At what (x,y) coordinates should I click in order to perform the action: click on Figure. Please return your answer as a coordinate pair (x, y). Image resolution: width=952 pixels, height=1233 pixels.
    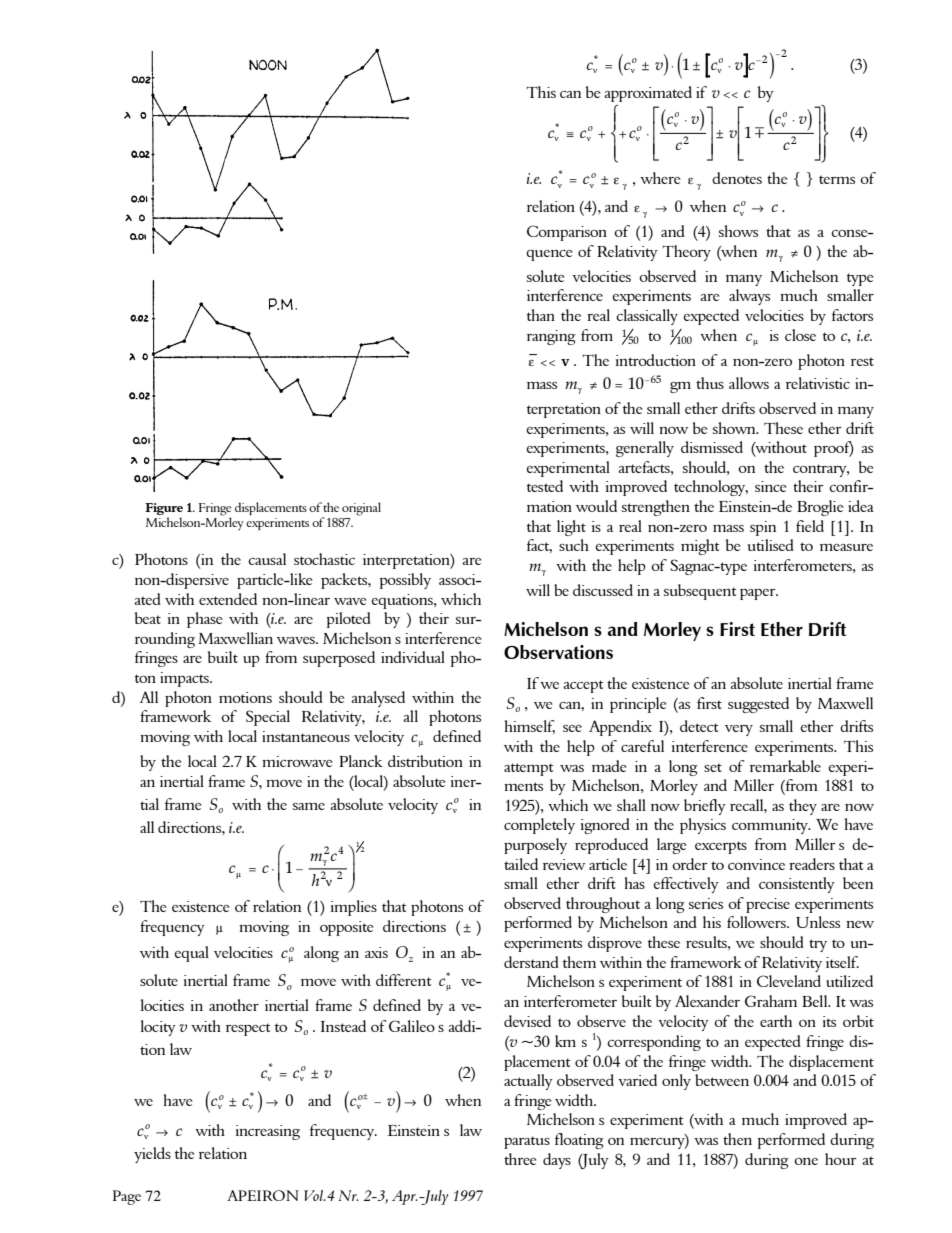
    Looking at the image, I should click on (164, 509).
